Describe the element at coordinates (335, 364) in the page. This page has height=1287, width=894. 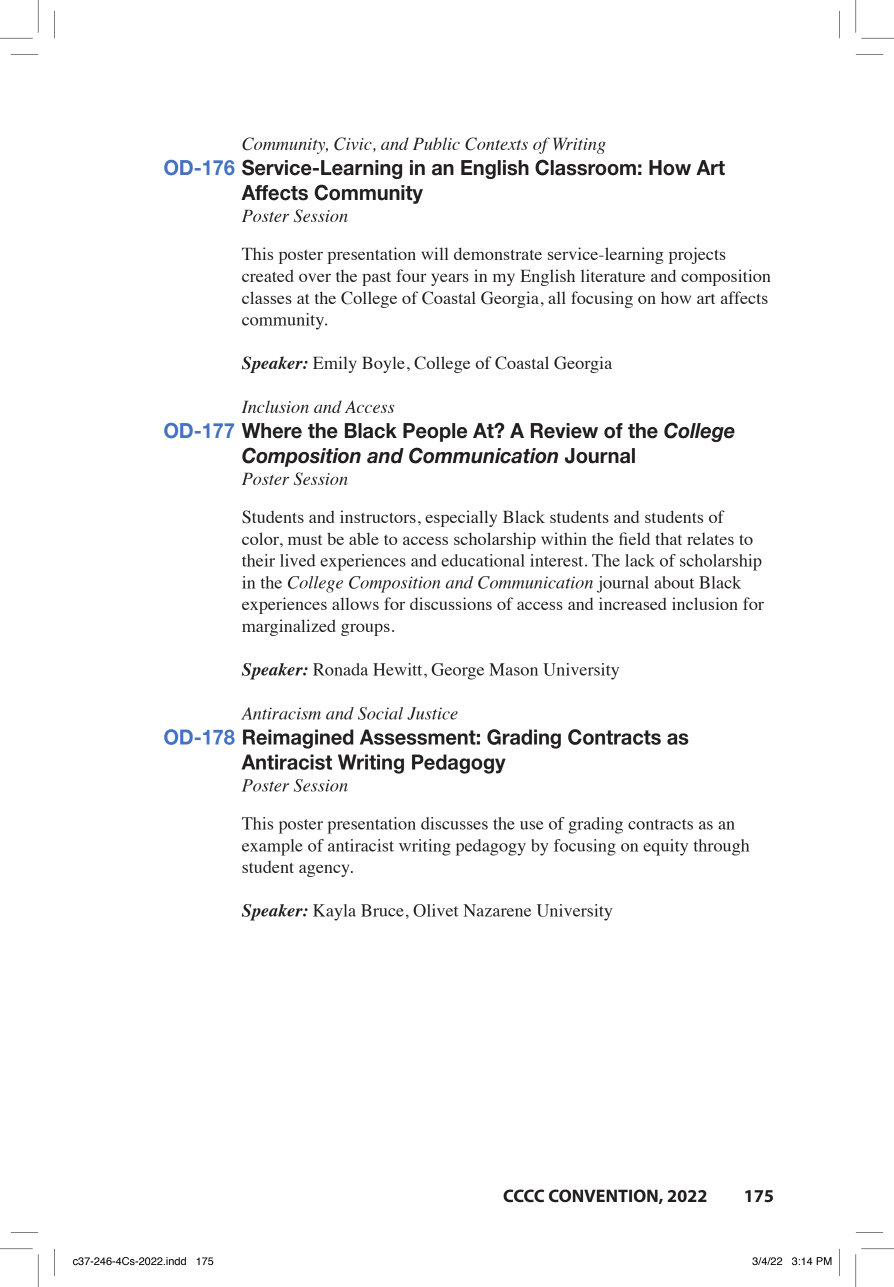
I see `Emily` at that location.
